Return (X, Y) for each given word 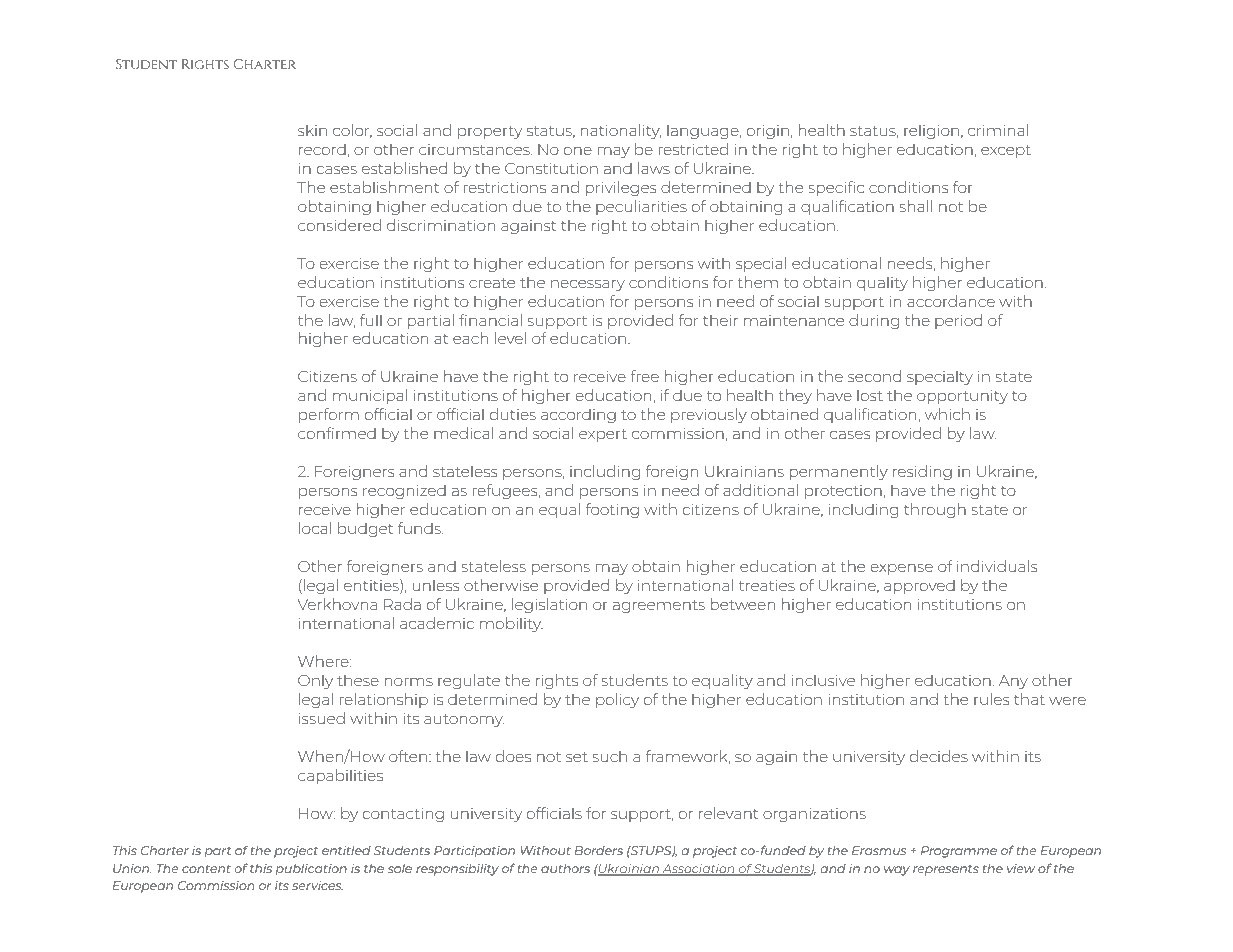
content (206, 869)
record (322, 149)
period (958, 321)
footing (612, 510)
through (935, 510)
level (510, 338)
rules (991, 699)
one (578, 151)
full (371, 320)
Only (315, 682)
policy (617, 700)
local (315, 528)
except (1006, 151)
